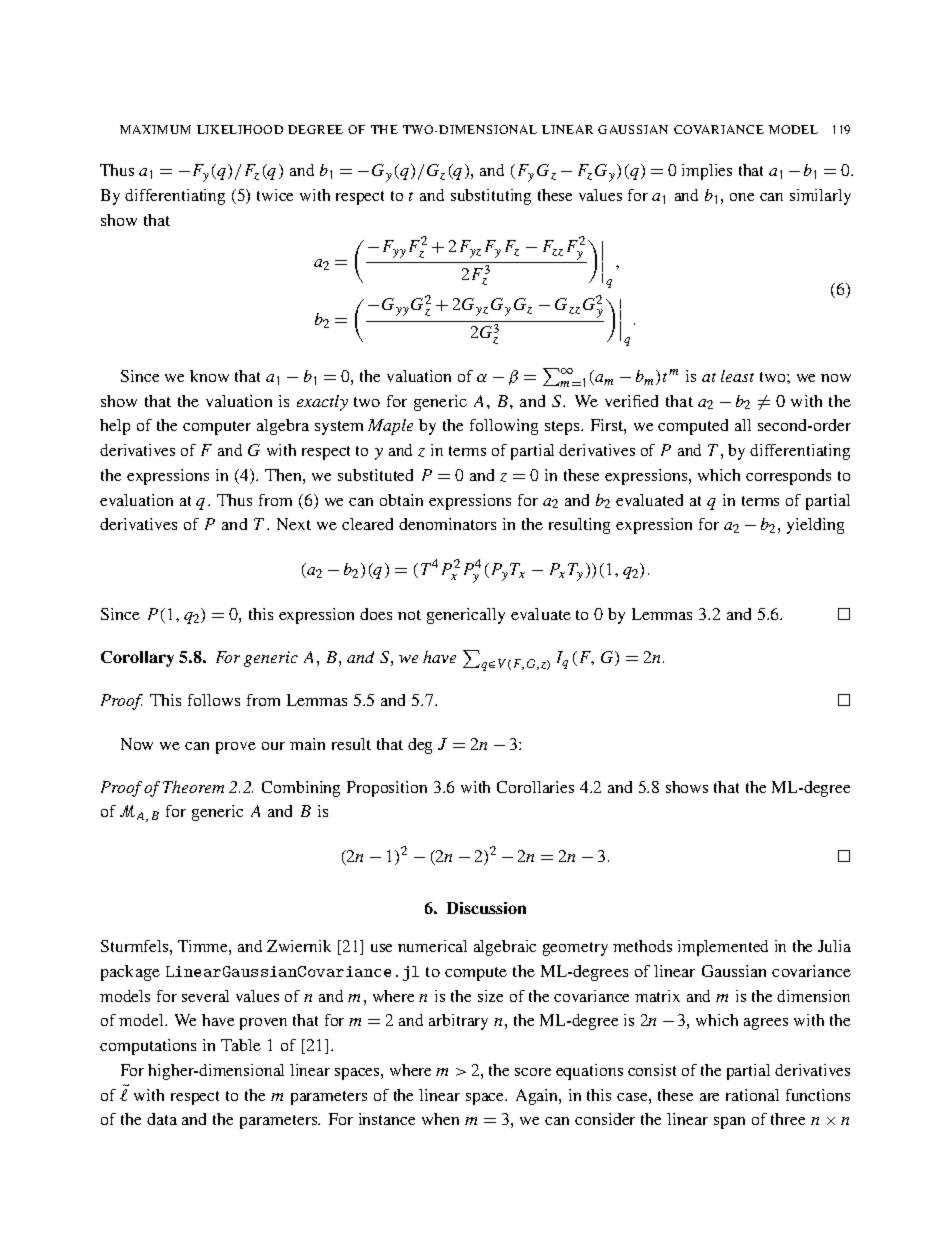  What do you see at coordinates (209, 376) in the screenshot?
I see `know` at bounding box center [209, 376].
